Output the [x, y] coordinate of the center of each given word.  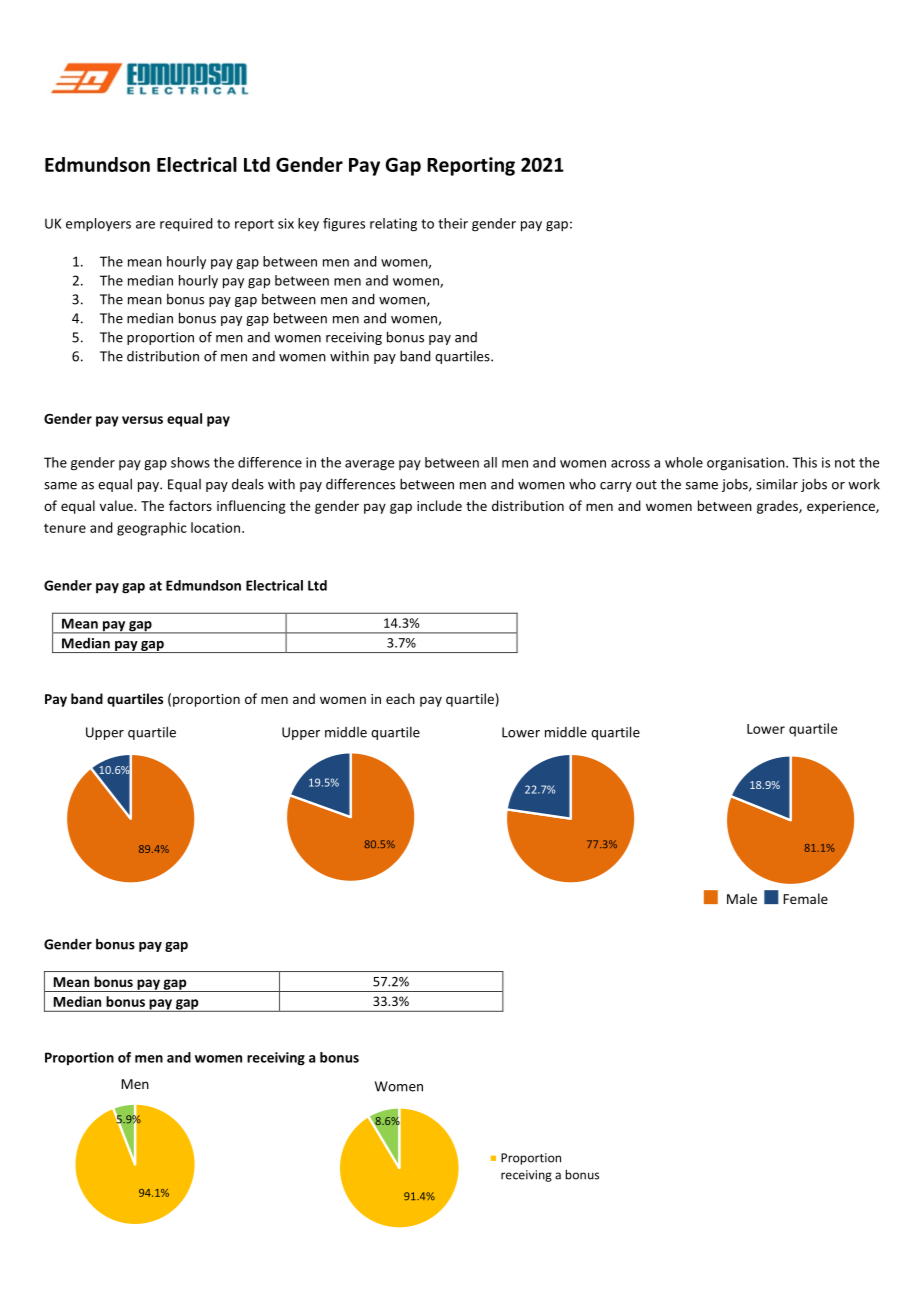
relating [393, 225]
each [400, 698]
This [804, 462]
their [453, 223]
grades [778, 507]
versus [142, 420]
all [490, 462]
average [369, 465]
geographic [152, 529]
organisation [747, 464]
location [217, 527]
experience [842, 507]
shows [190, 462]
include [439, 505]
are [145, 225]
